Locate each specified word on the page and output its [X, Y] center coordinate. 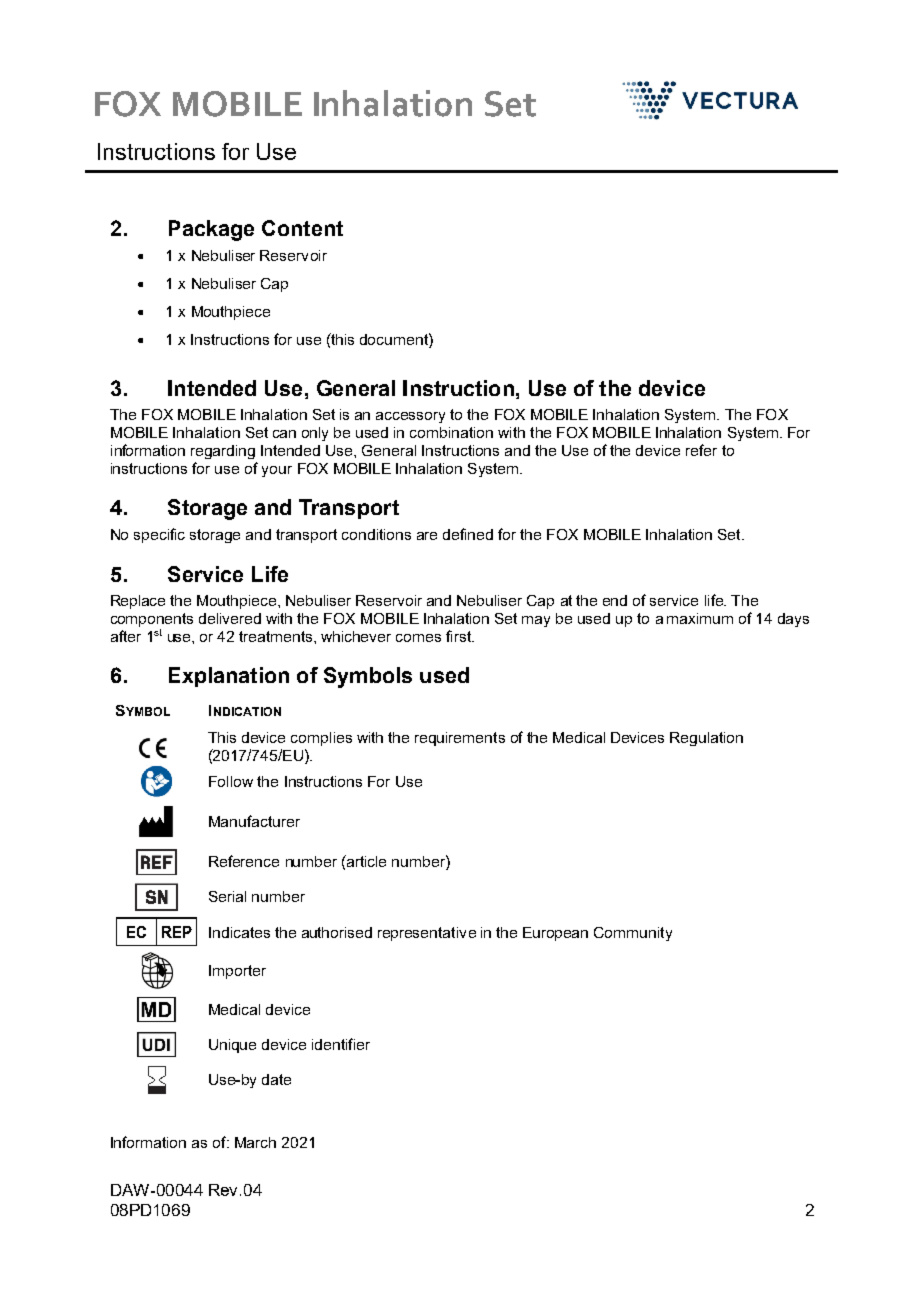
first [459, 636]
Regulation [706, 739]
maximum [700, 618]
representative [427, 934]
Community [633, 934]
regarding [223, 452]
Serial [227, 896]
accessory [410, 417]
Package [211, 230]
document [395, 339]
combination [451, 432]
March [255, 1142]
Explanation [229, 677]
